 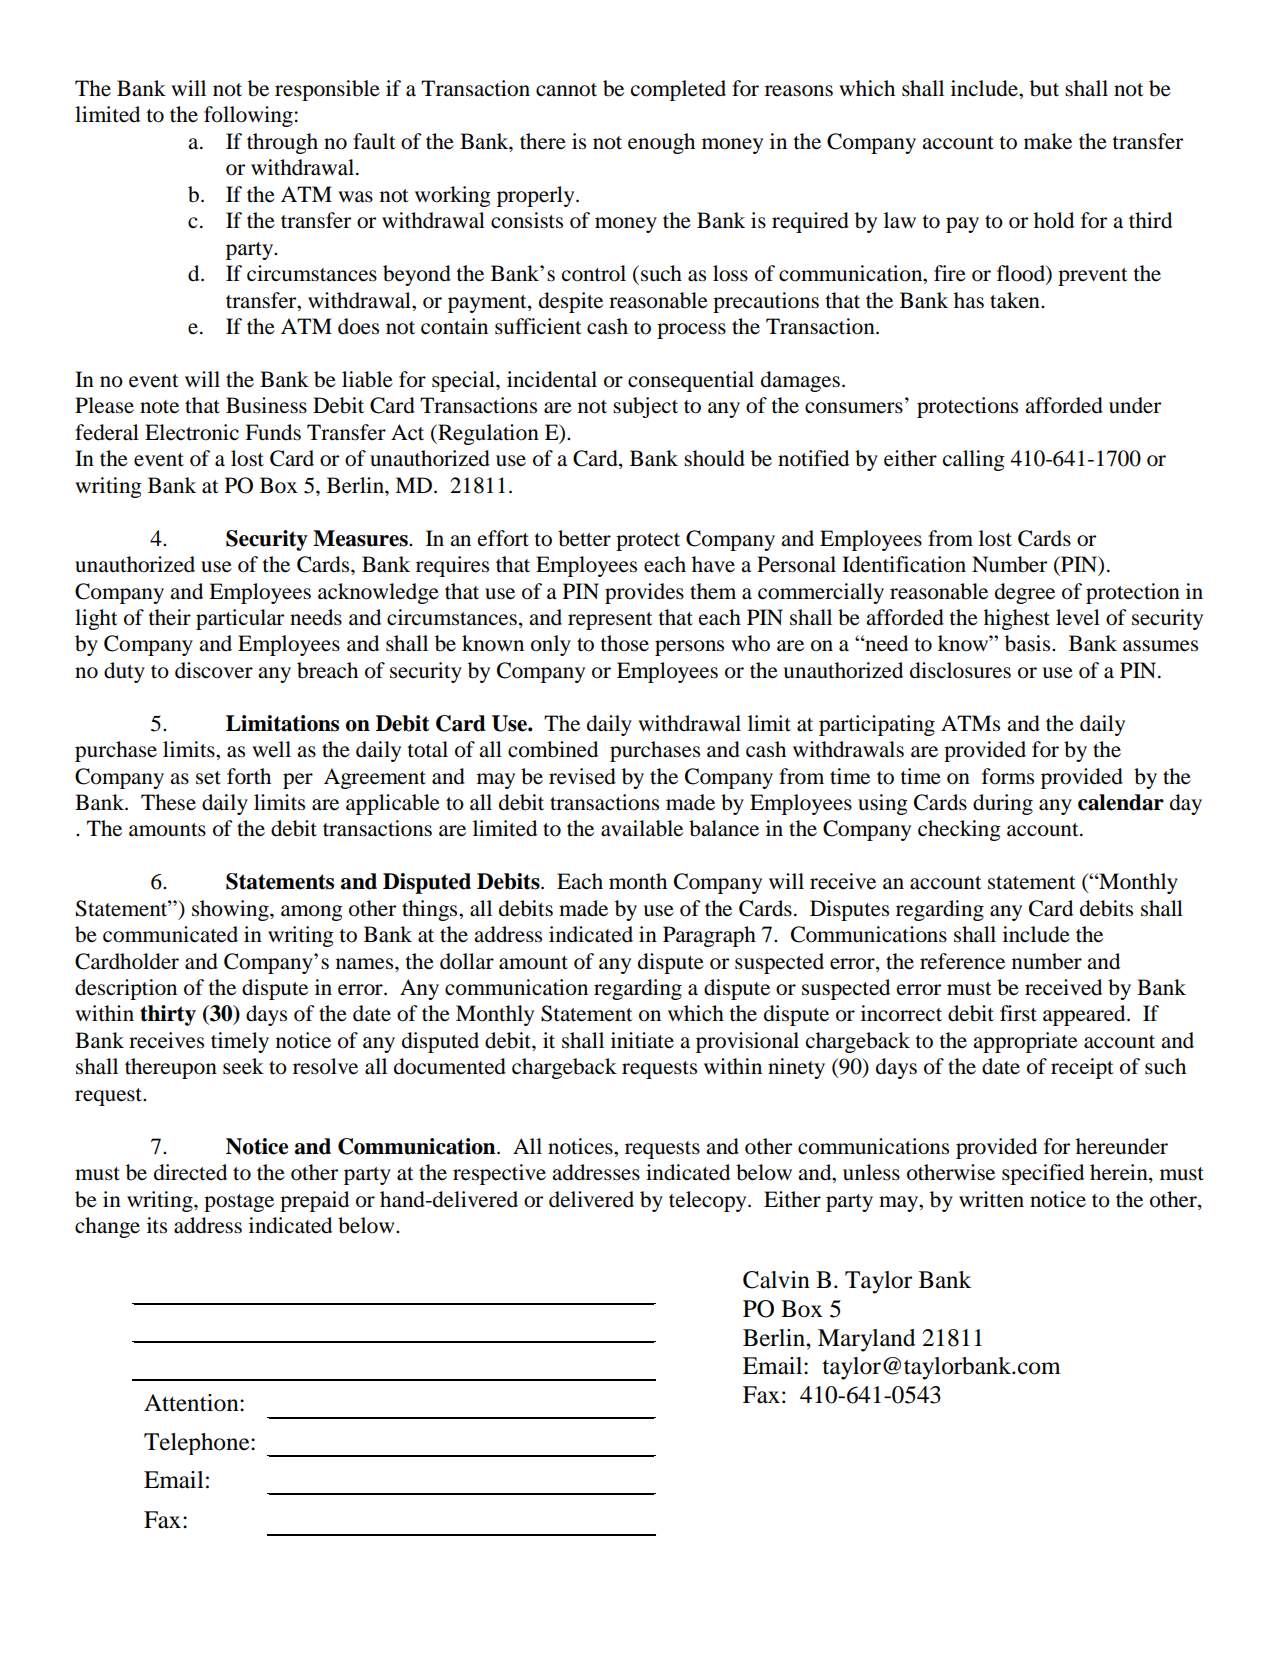 What do you see at coordinates (248, 116) in the screenshot?
I see `following` at bounding box center [248, 116].
